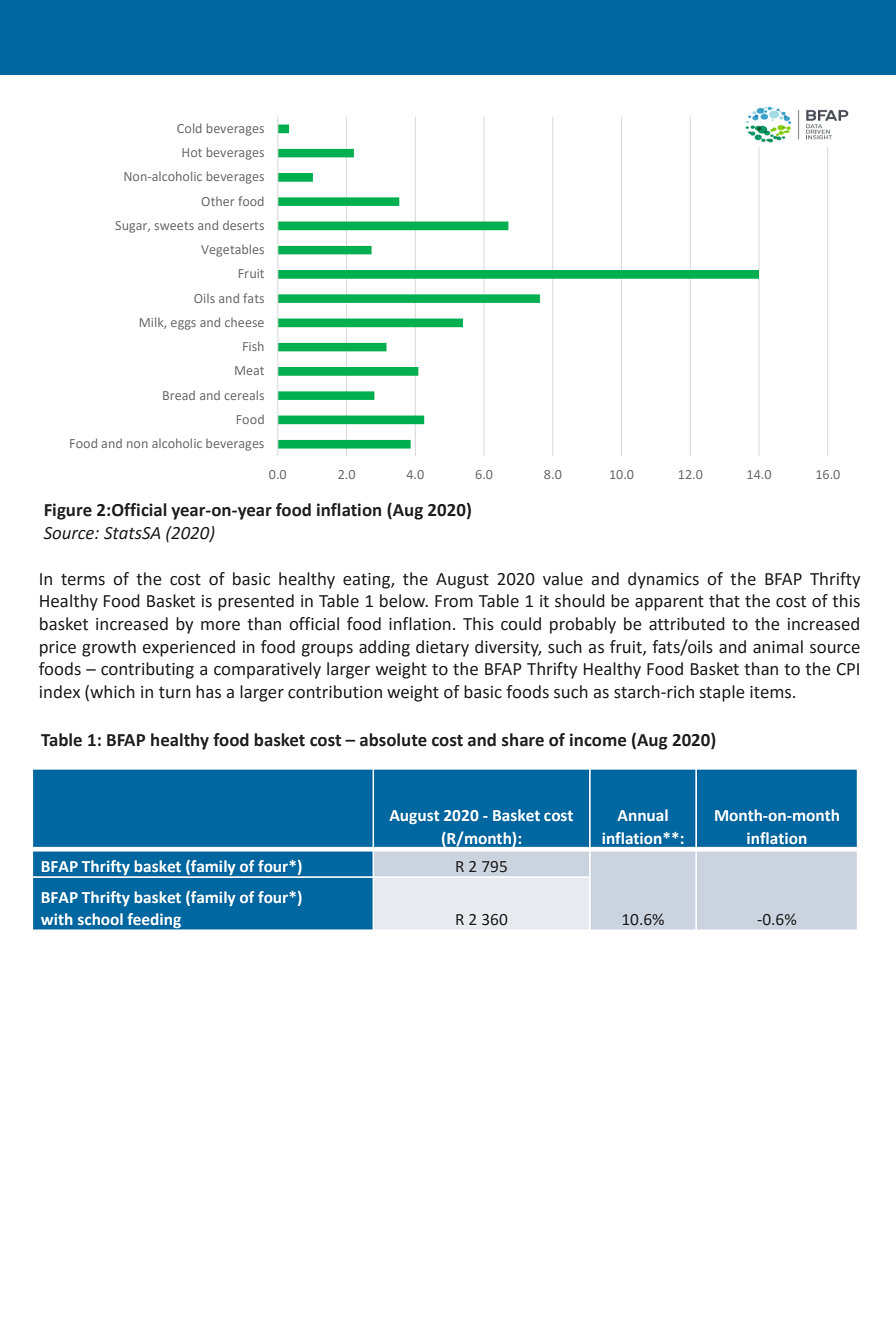 This document has height=1324, width=896. Describe the element at coordinates (243, 225) in the document. I see `deserts` at that location.
